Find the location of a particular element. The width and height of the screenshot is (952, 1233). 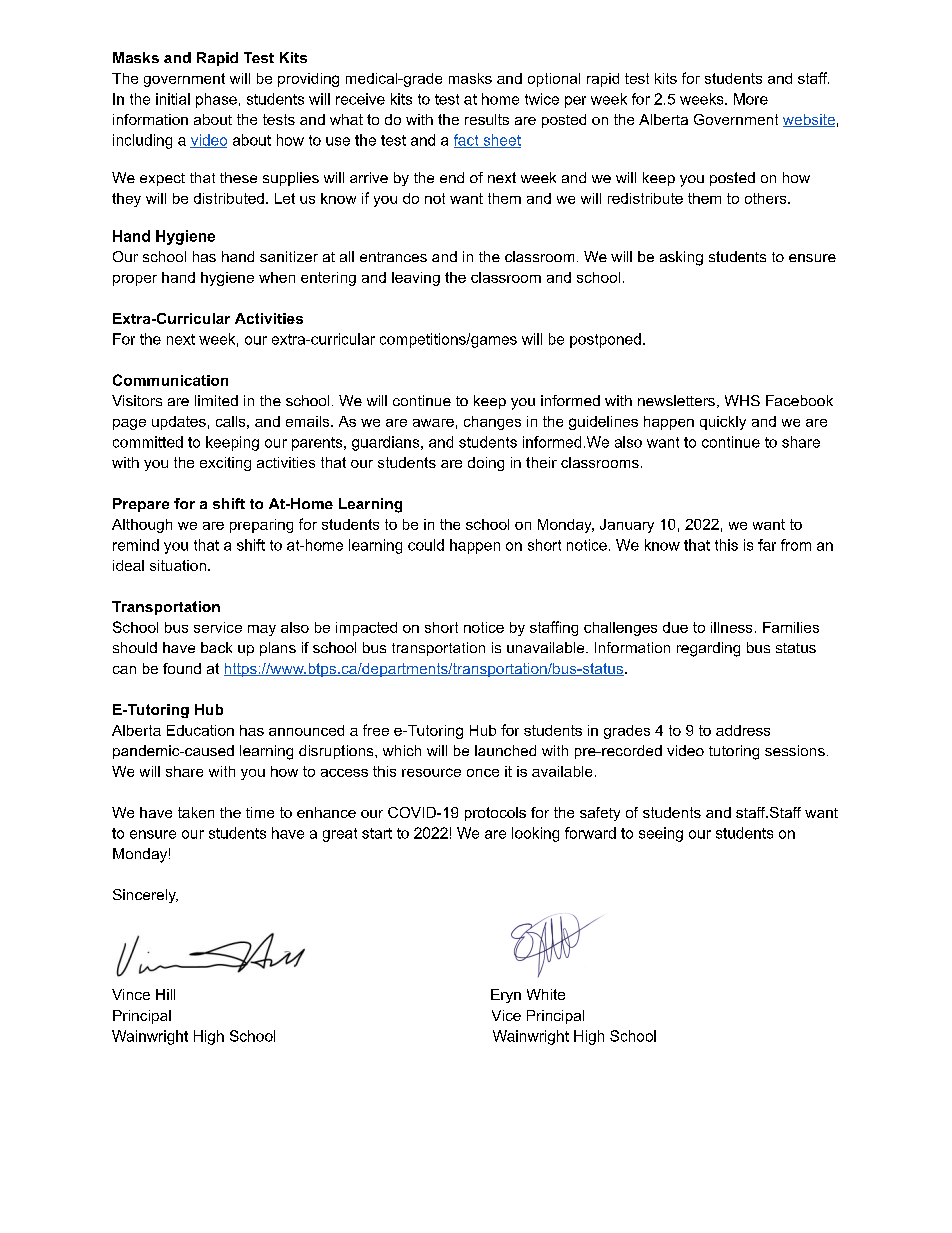

Hill is located at coordinates (165, 994).
